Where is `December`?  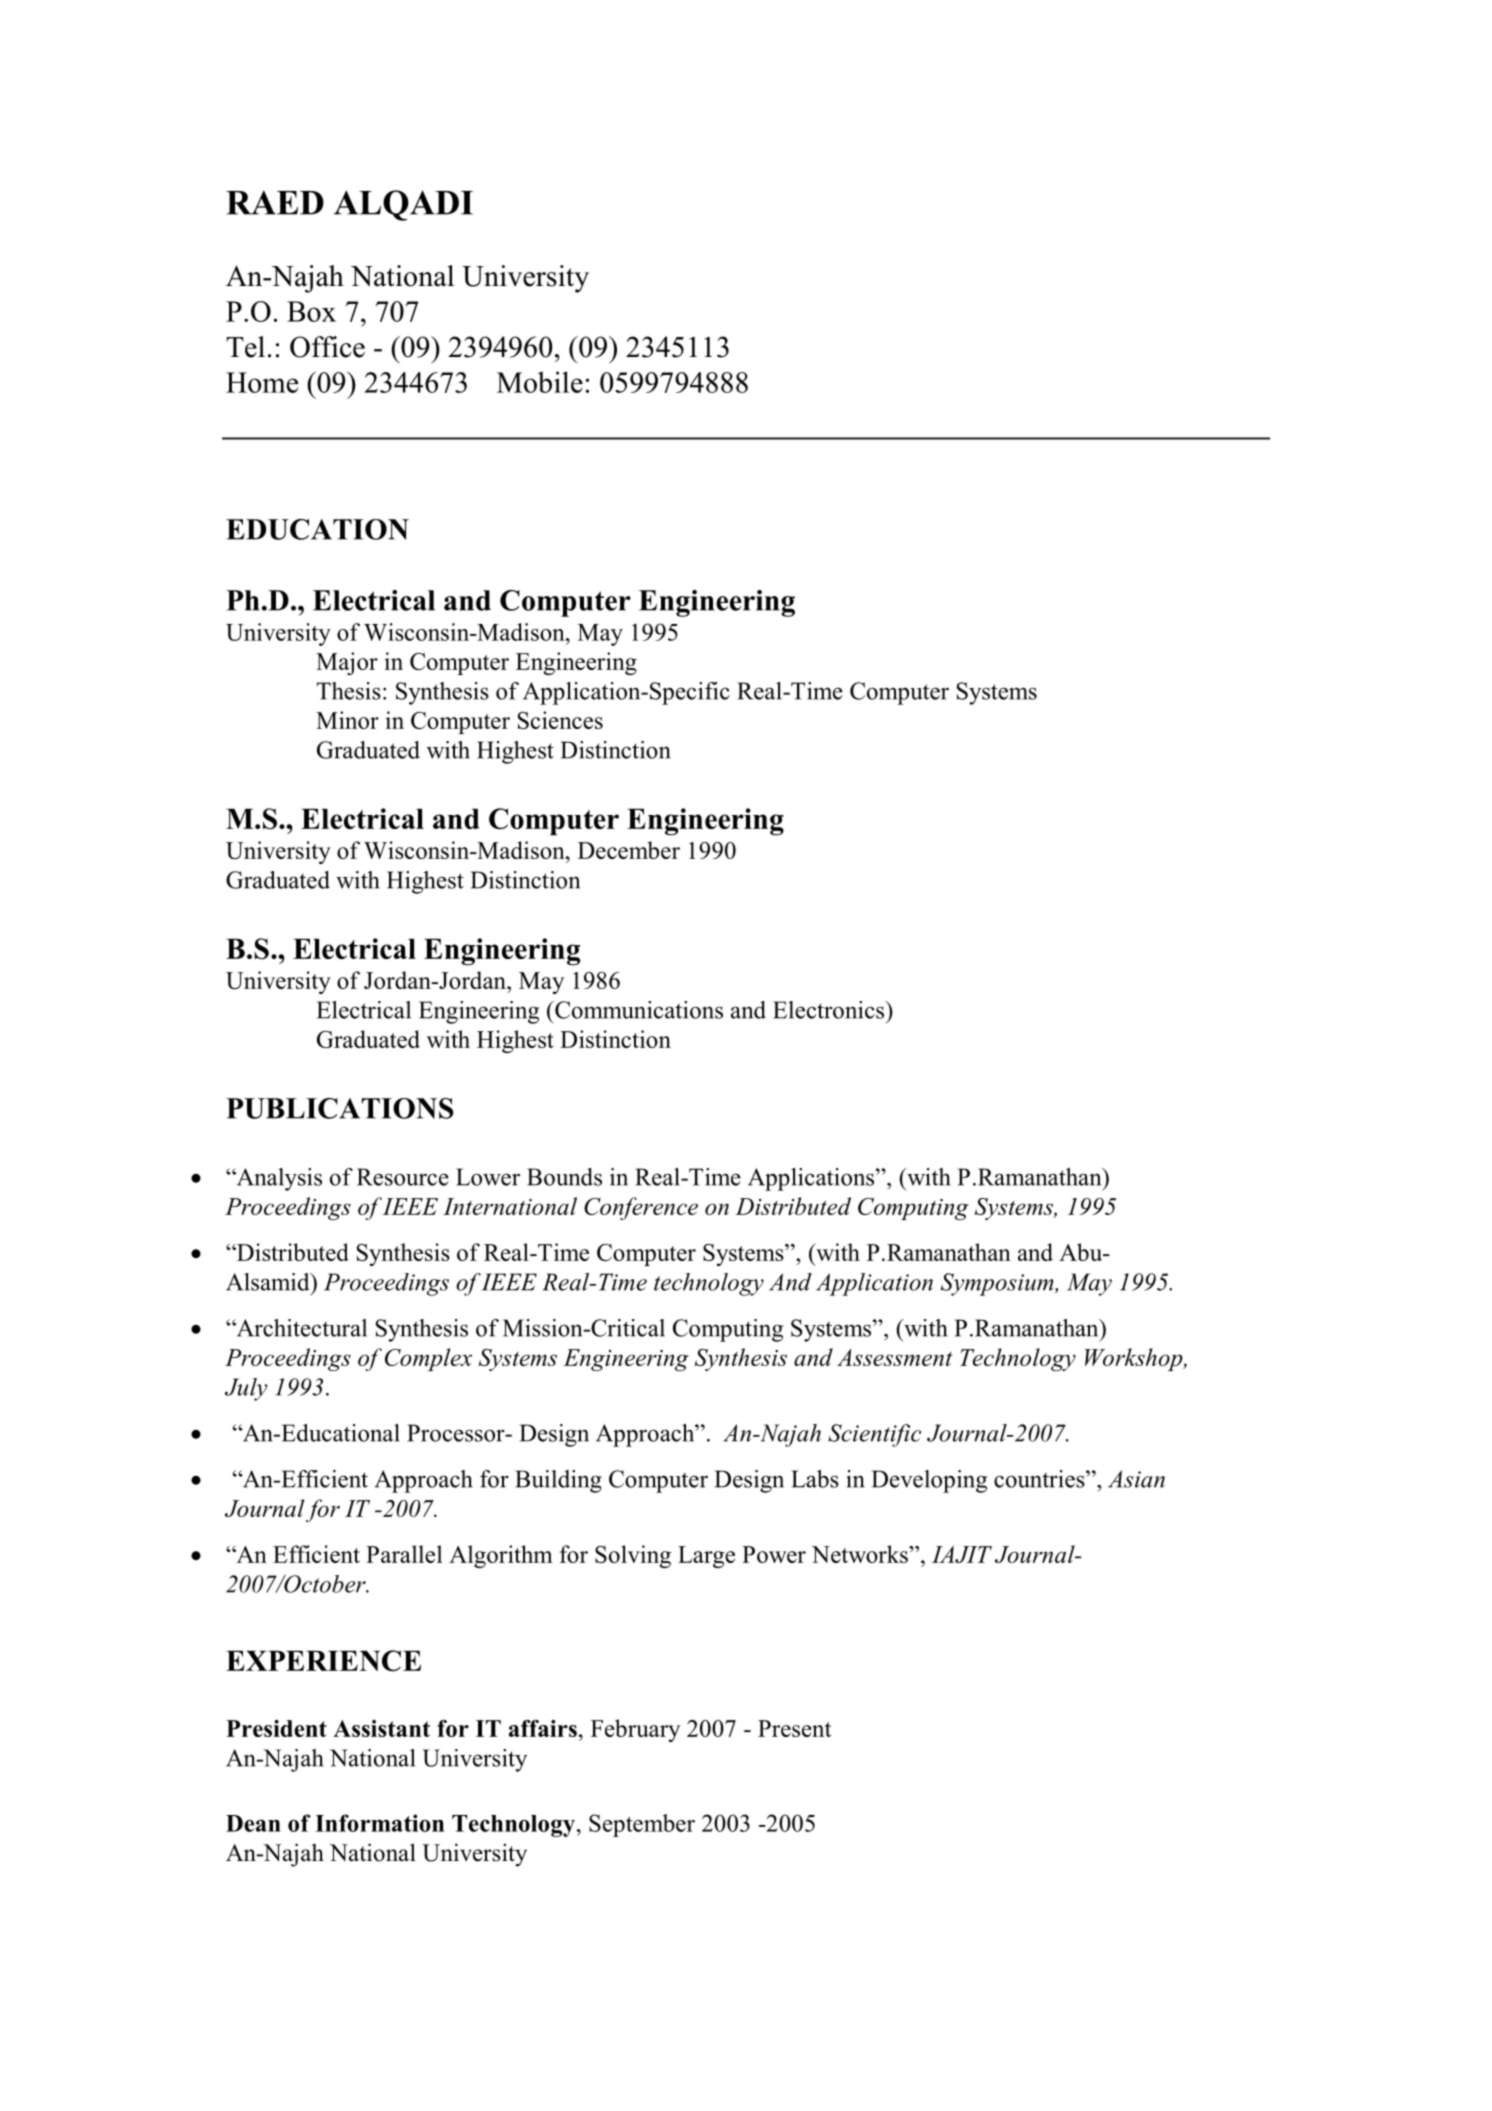
December is located at coordinates (629, 850).
